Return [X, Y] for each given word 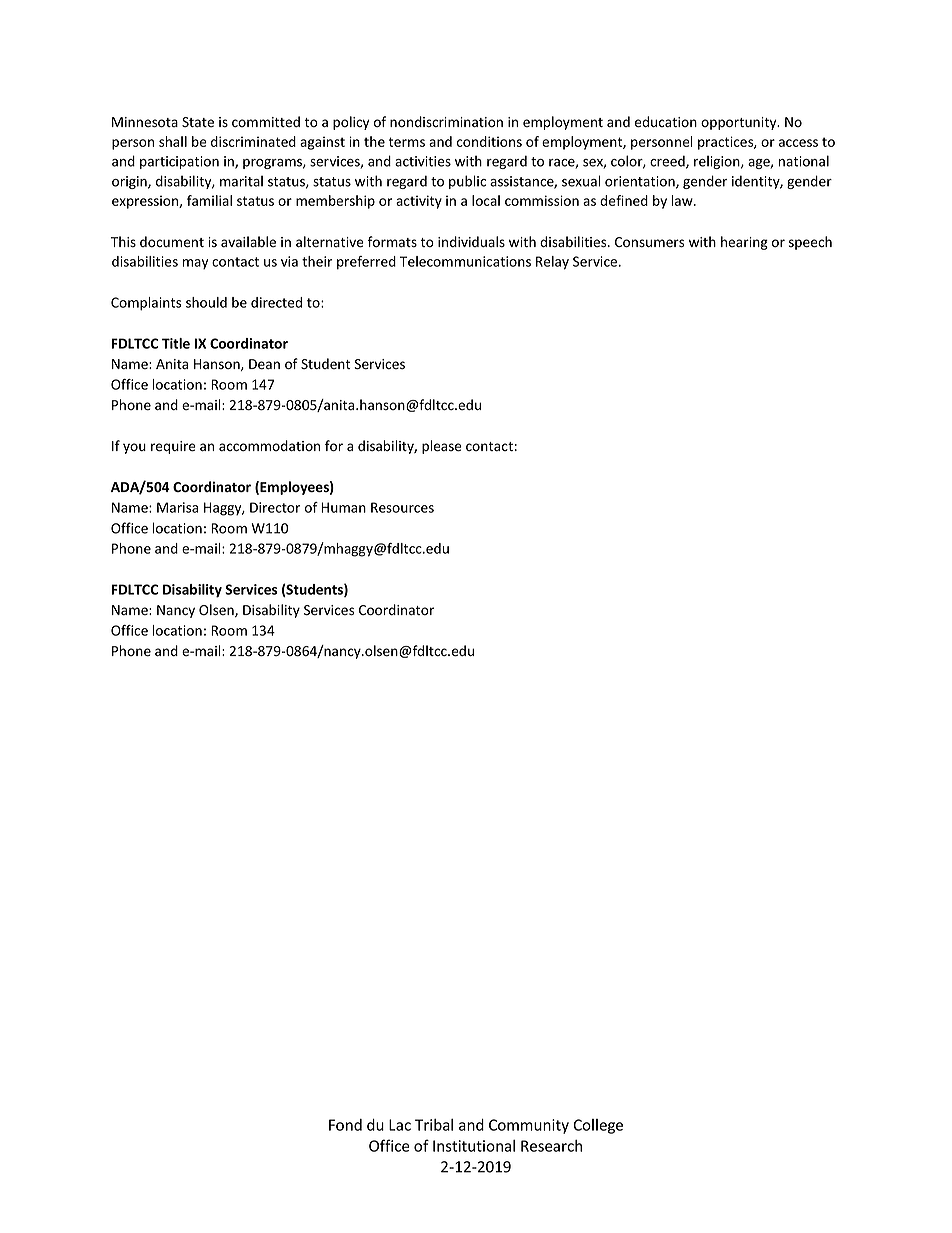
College [598, 1126]
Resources [402, 507]
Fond [345, 1125]
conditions [489, 141]
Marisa [177, 507]
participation [179, 162]
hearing [744, 243]
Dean [264, 364]
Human [343, 507]
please [442, 447]
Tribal [434, 1125]
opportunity [740, 123]
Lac [400, 1125]
